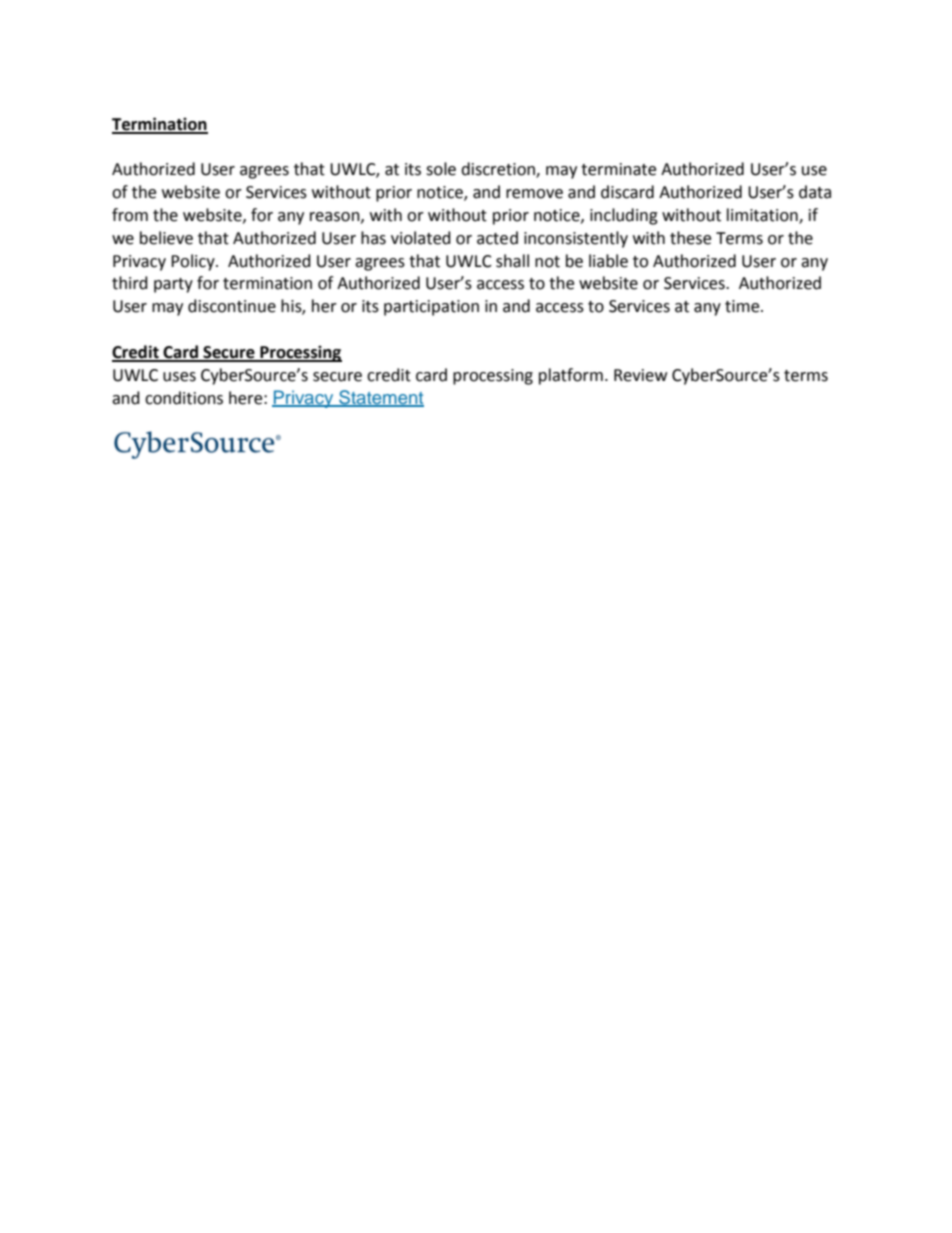  What do you see at coordinates (232, 306) in the screenshot?
I see `discontinue` at bounding box center [232, 306].
